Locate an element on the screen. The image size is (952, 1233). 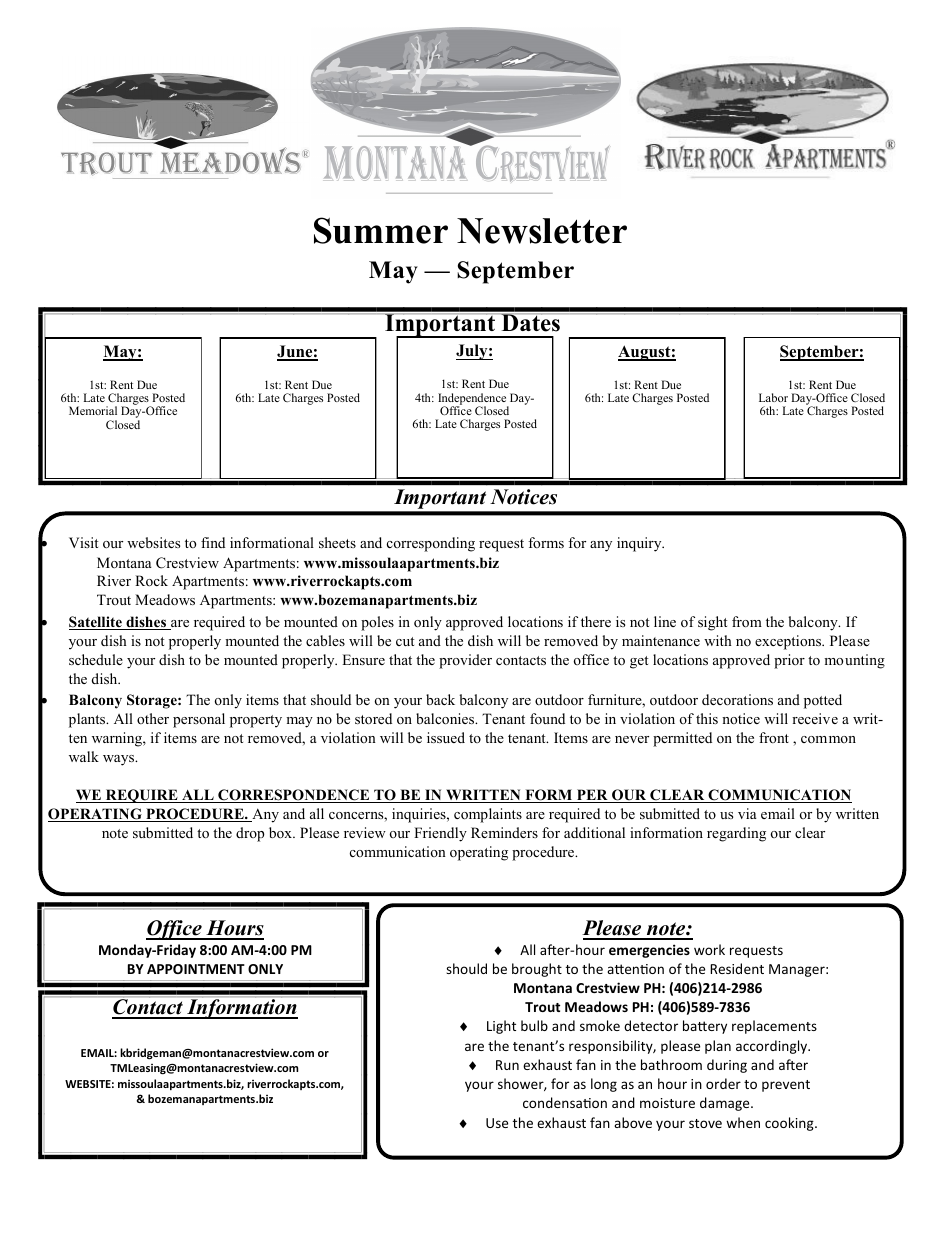
provider is located at coordinates (465, 661).
